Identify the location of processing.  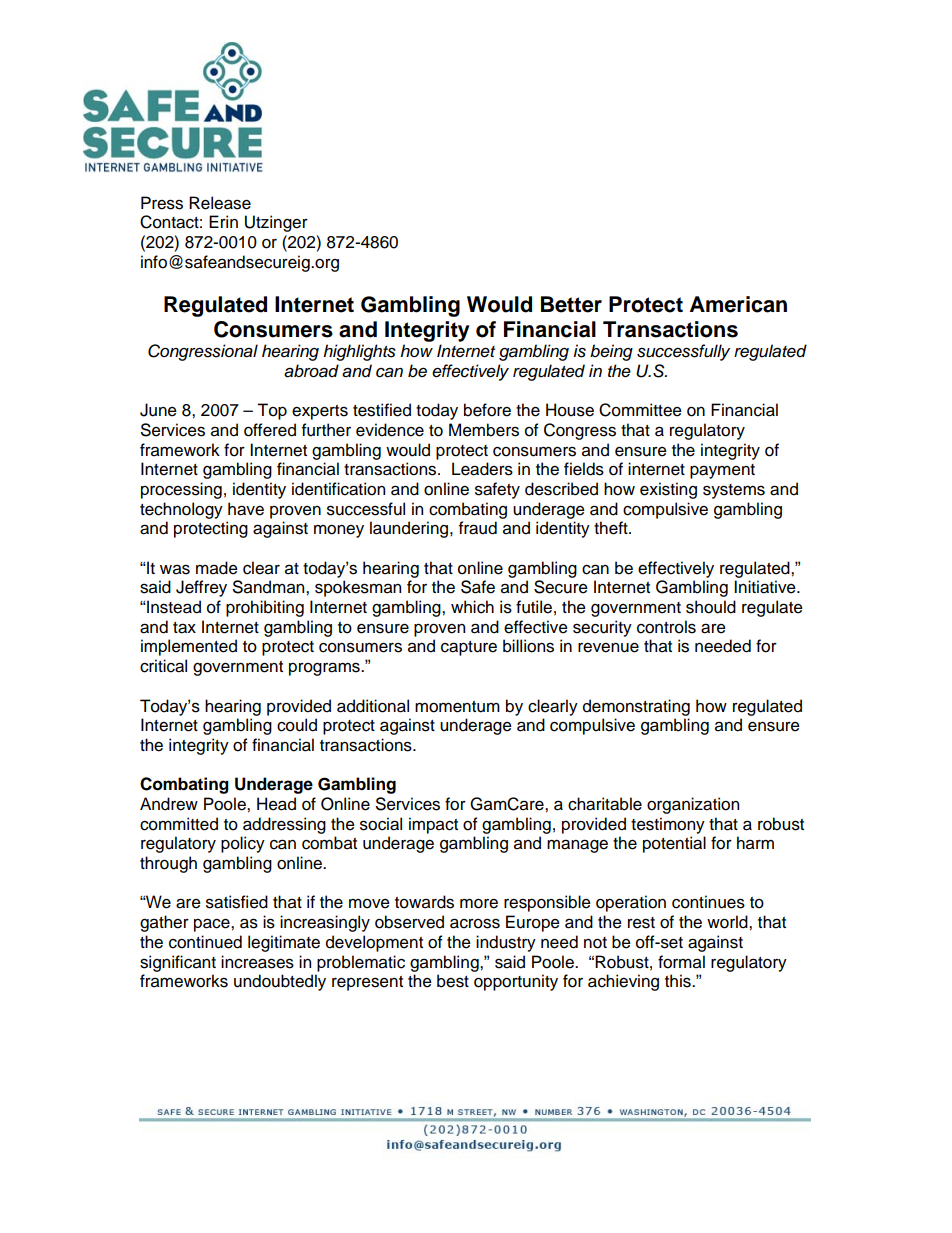
(181, 490).
